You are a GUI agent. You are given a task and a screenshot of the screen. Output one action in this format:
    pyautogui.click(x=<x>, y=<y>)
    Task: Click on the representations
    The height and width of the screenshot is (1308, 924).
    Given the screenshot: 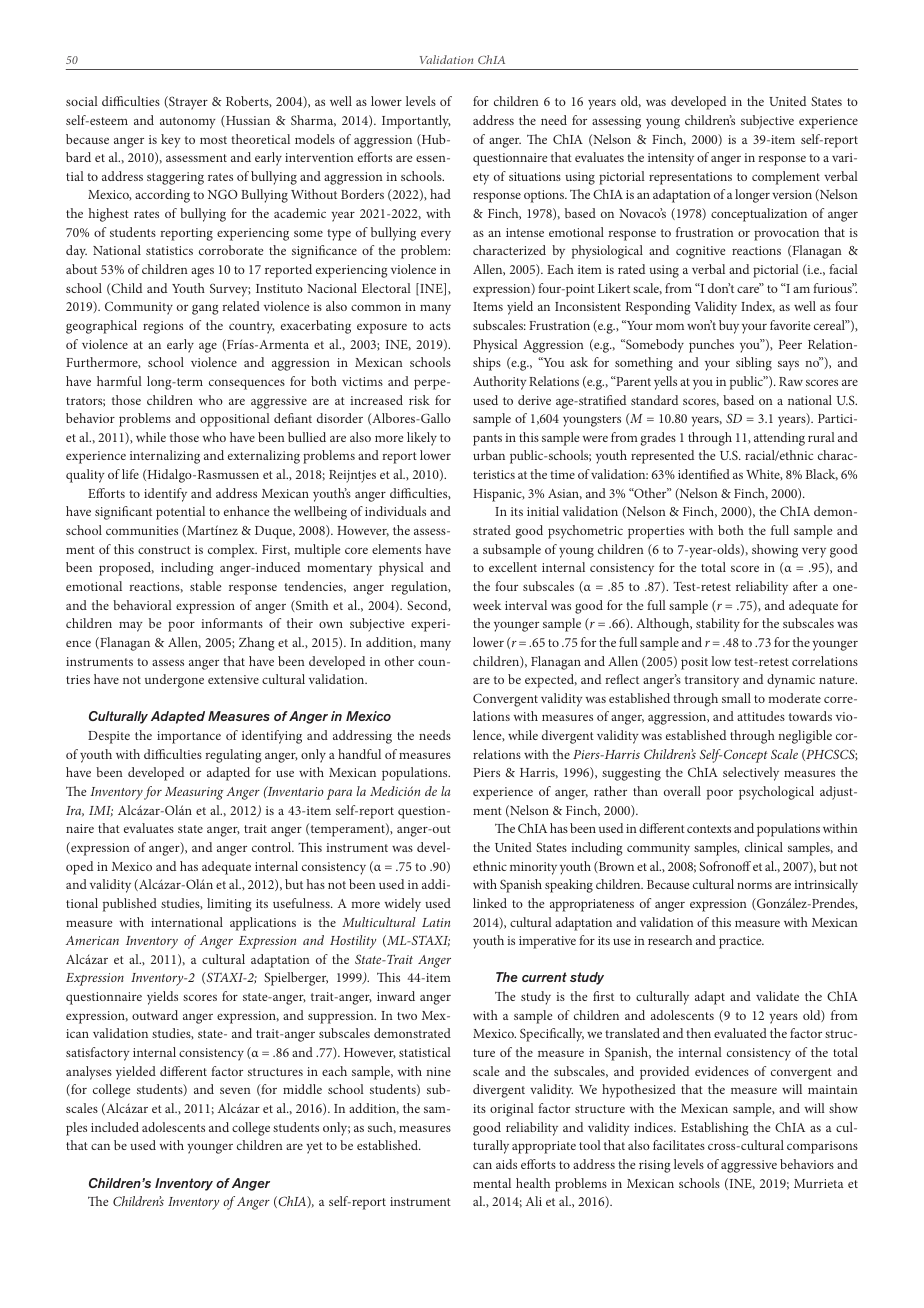 What is the action you would take?
    pyautogui.click(x=690, y=178)
